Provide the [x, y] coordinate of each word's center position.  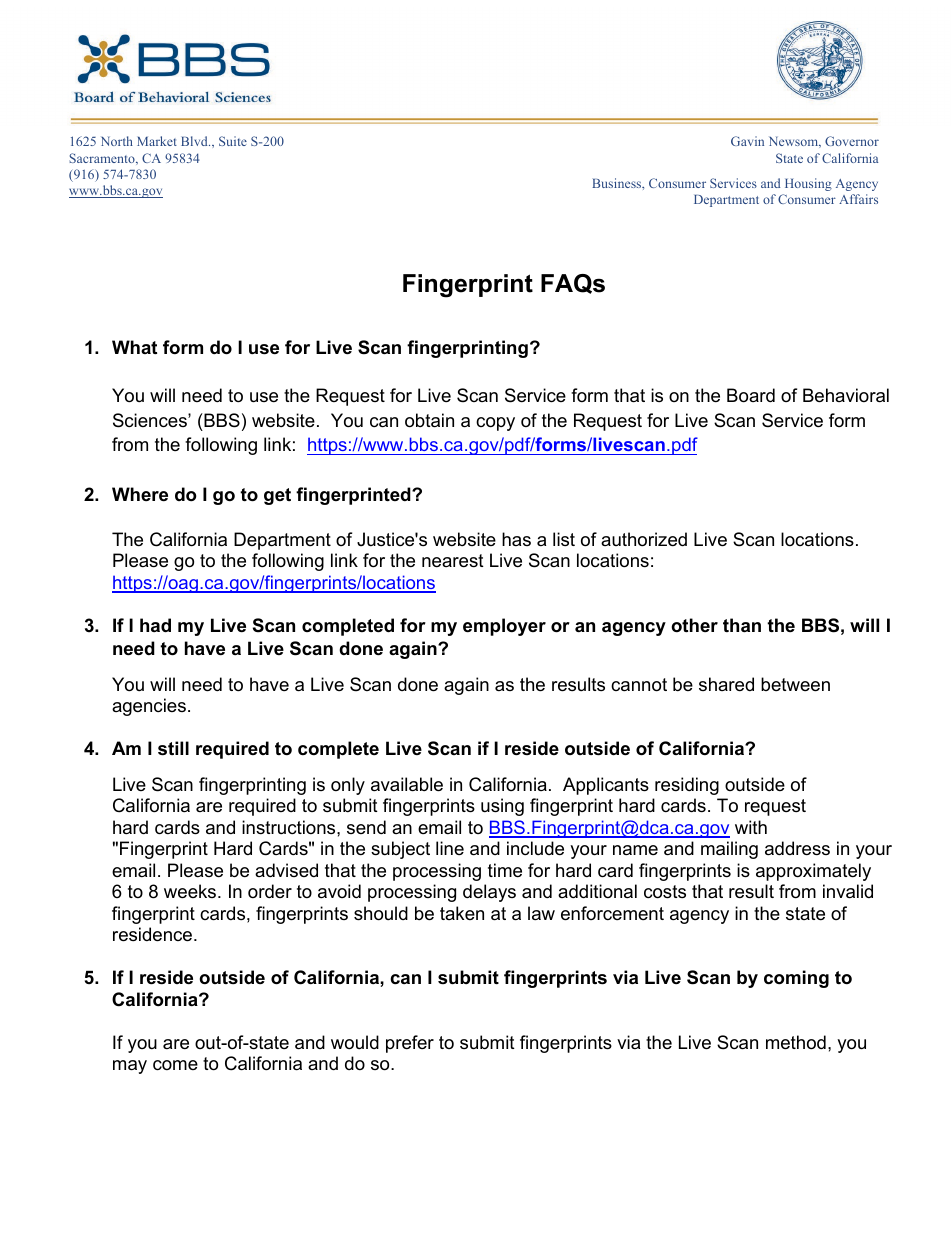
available [407, 784]
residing [687, 786]
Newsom [795, 142]
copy [495, 424]
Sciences [151, 420]
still [173, 748]
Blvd [195, 141]
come [175, 1065]
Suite [233, 141]
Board [751, 395]
